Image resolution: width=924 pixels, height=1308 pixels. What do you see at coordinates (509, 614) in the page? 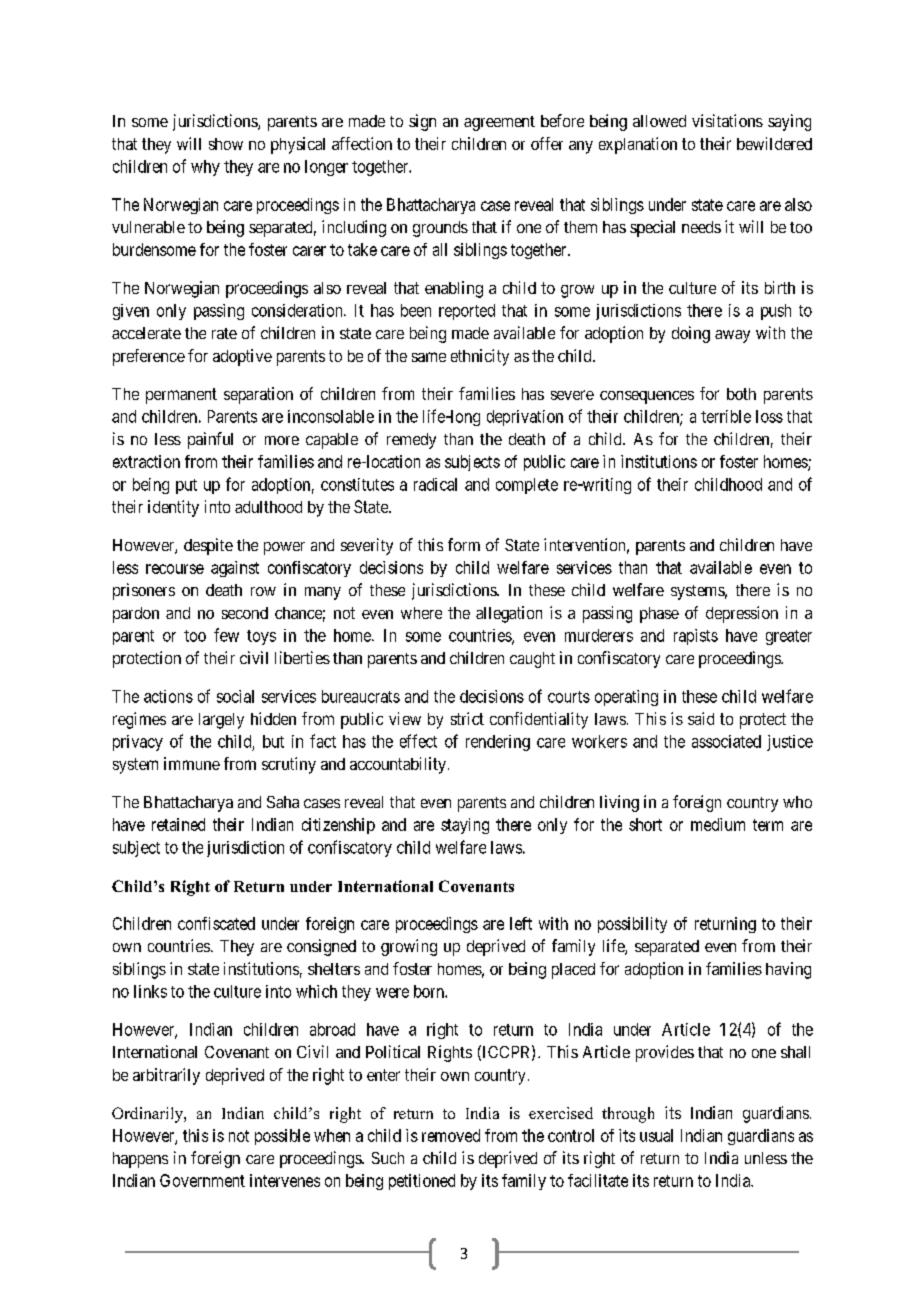
I see `allegation` at bounding box center [509, 614].
